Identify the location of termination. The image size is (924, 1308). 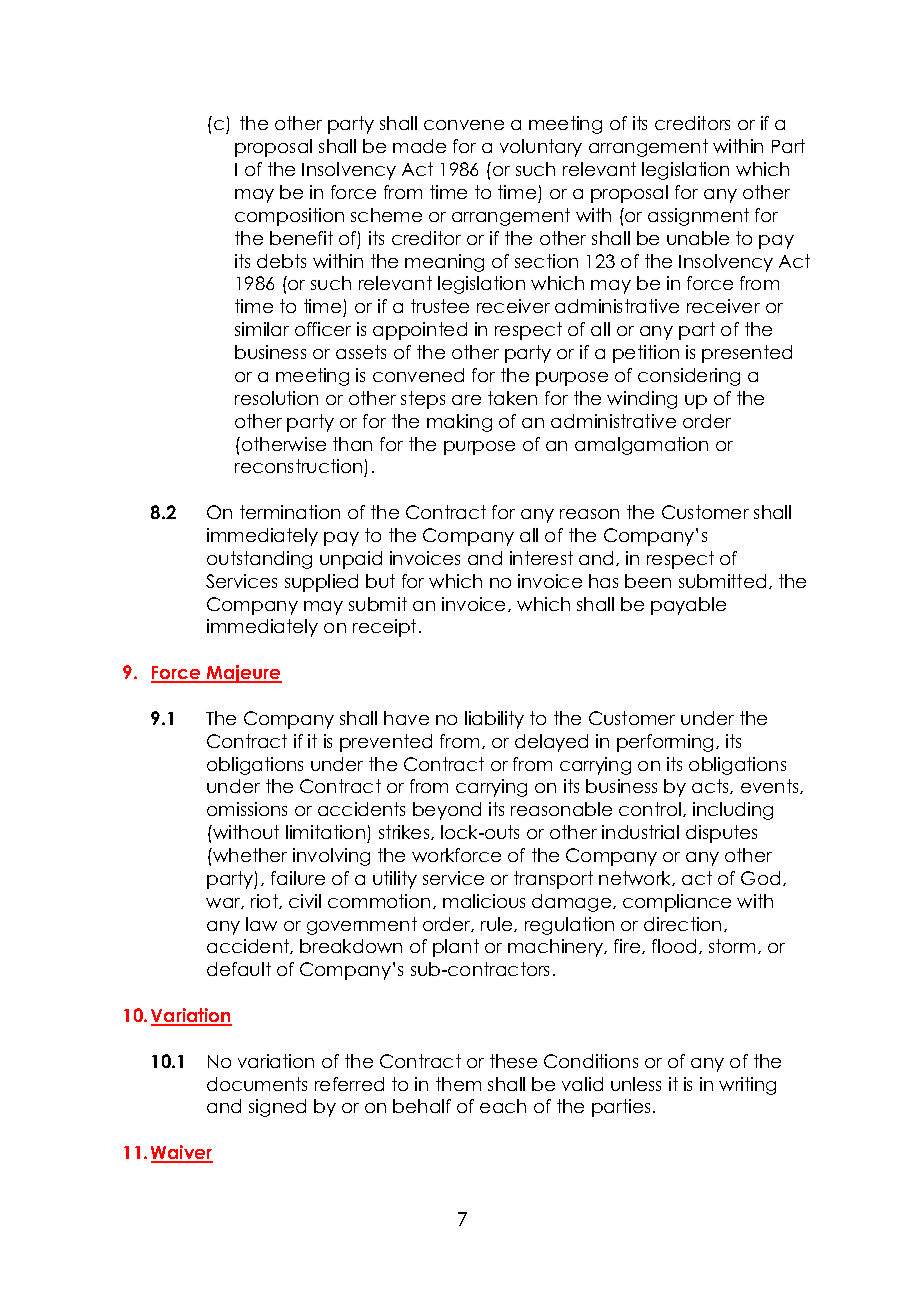
(290, 512).
